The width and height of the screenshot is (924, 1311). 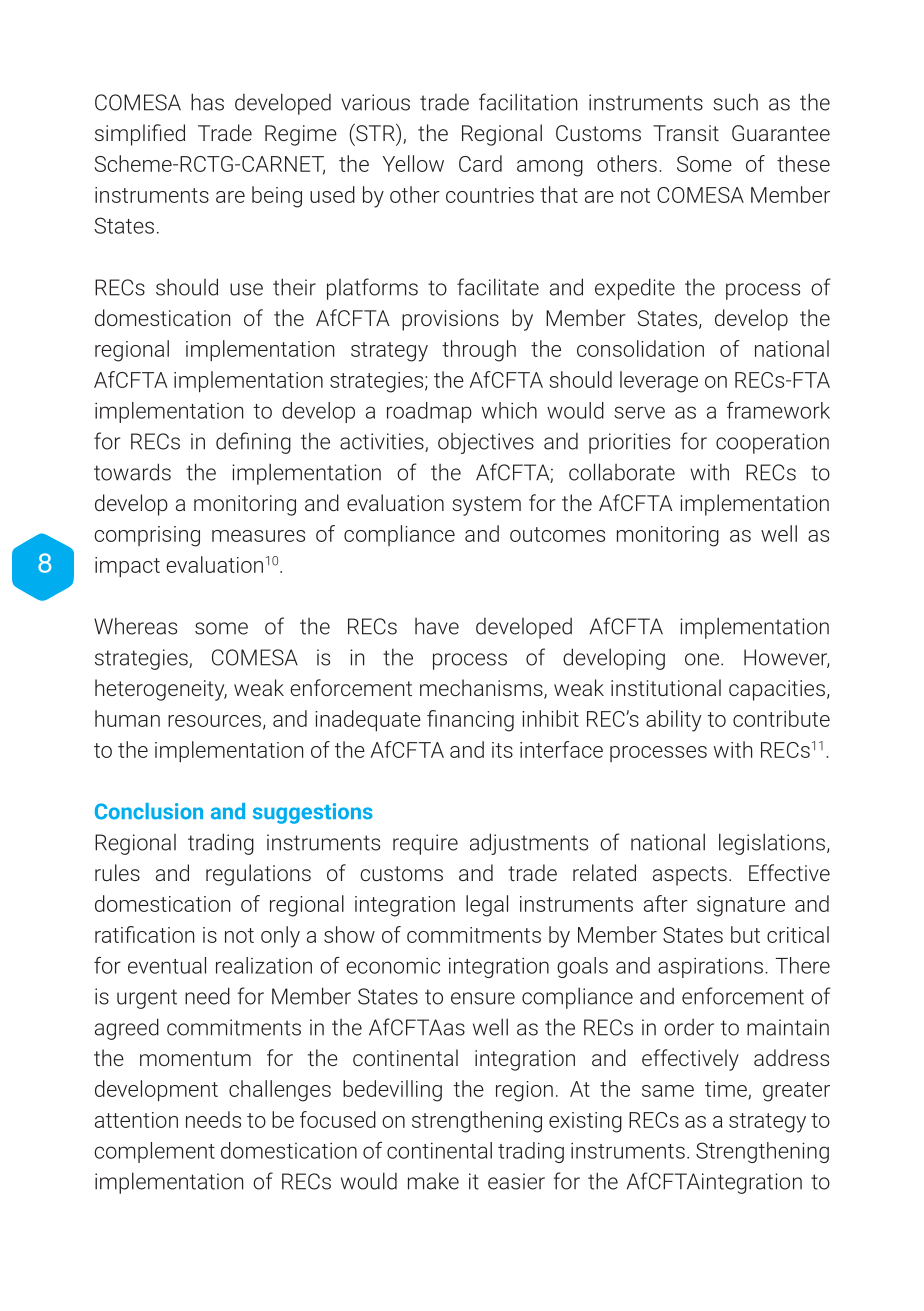 What do you see at coordinates (207, 102) in the screenshot?
I see `has` at bounding box center [207, 102].
